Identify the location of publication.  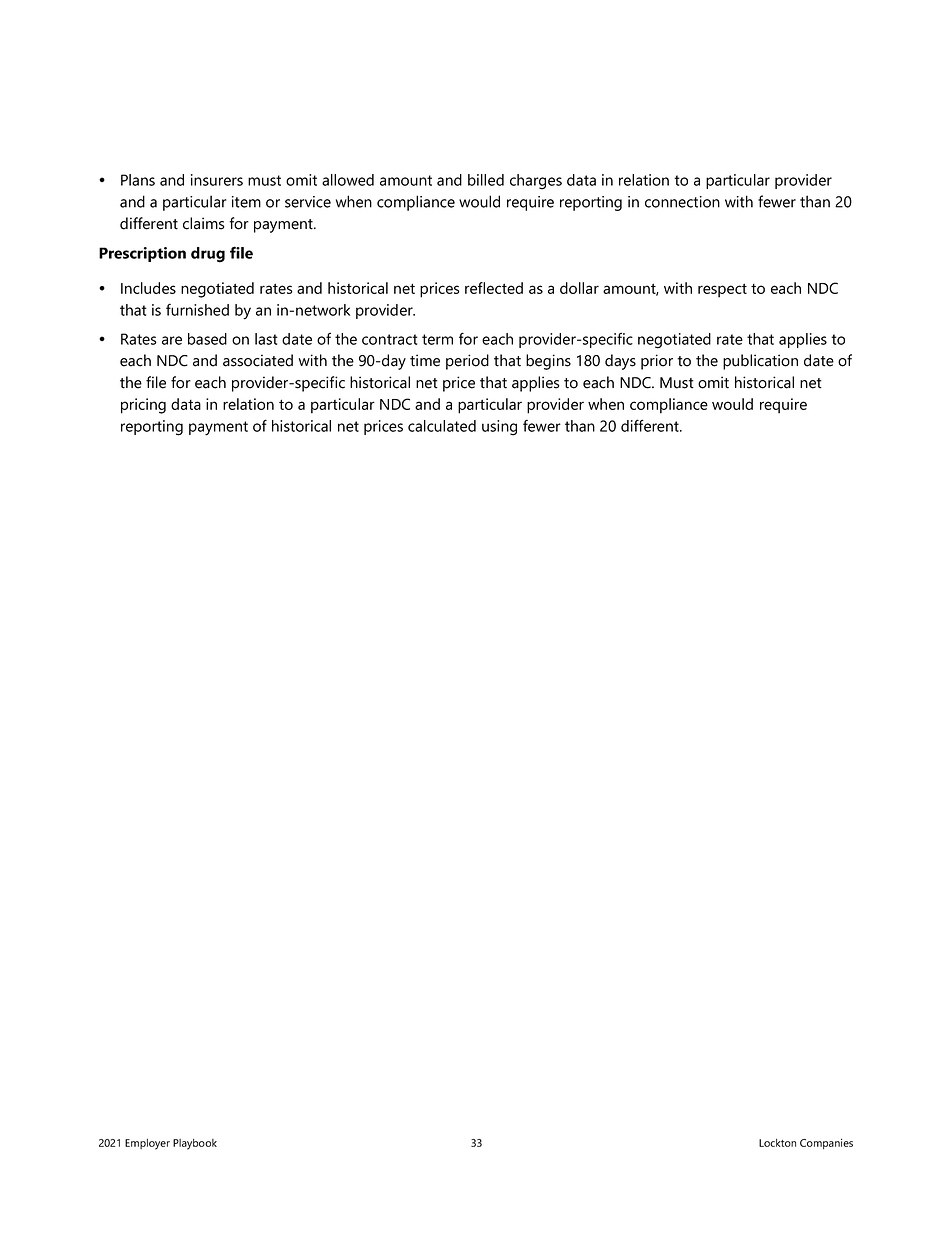
(760, 362).
